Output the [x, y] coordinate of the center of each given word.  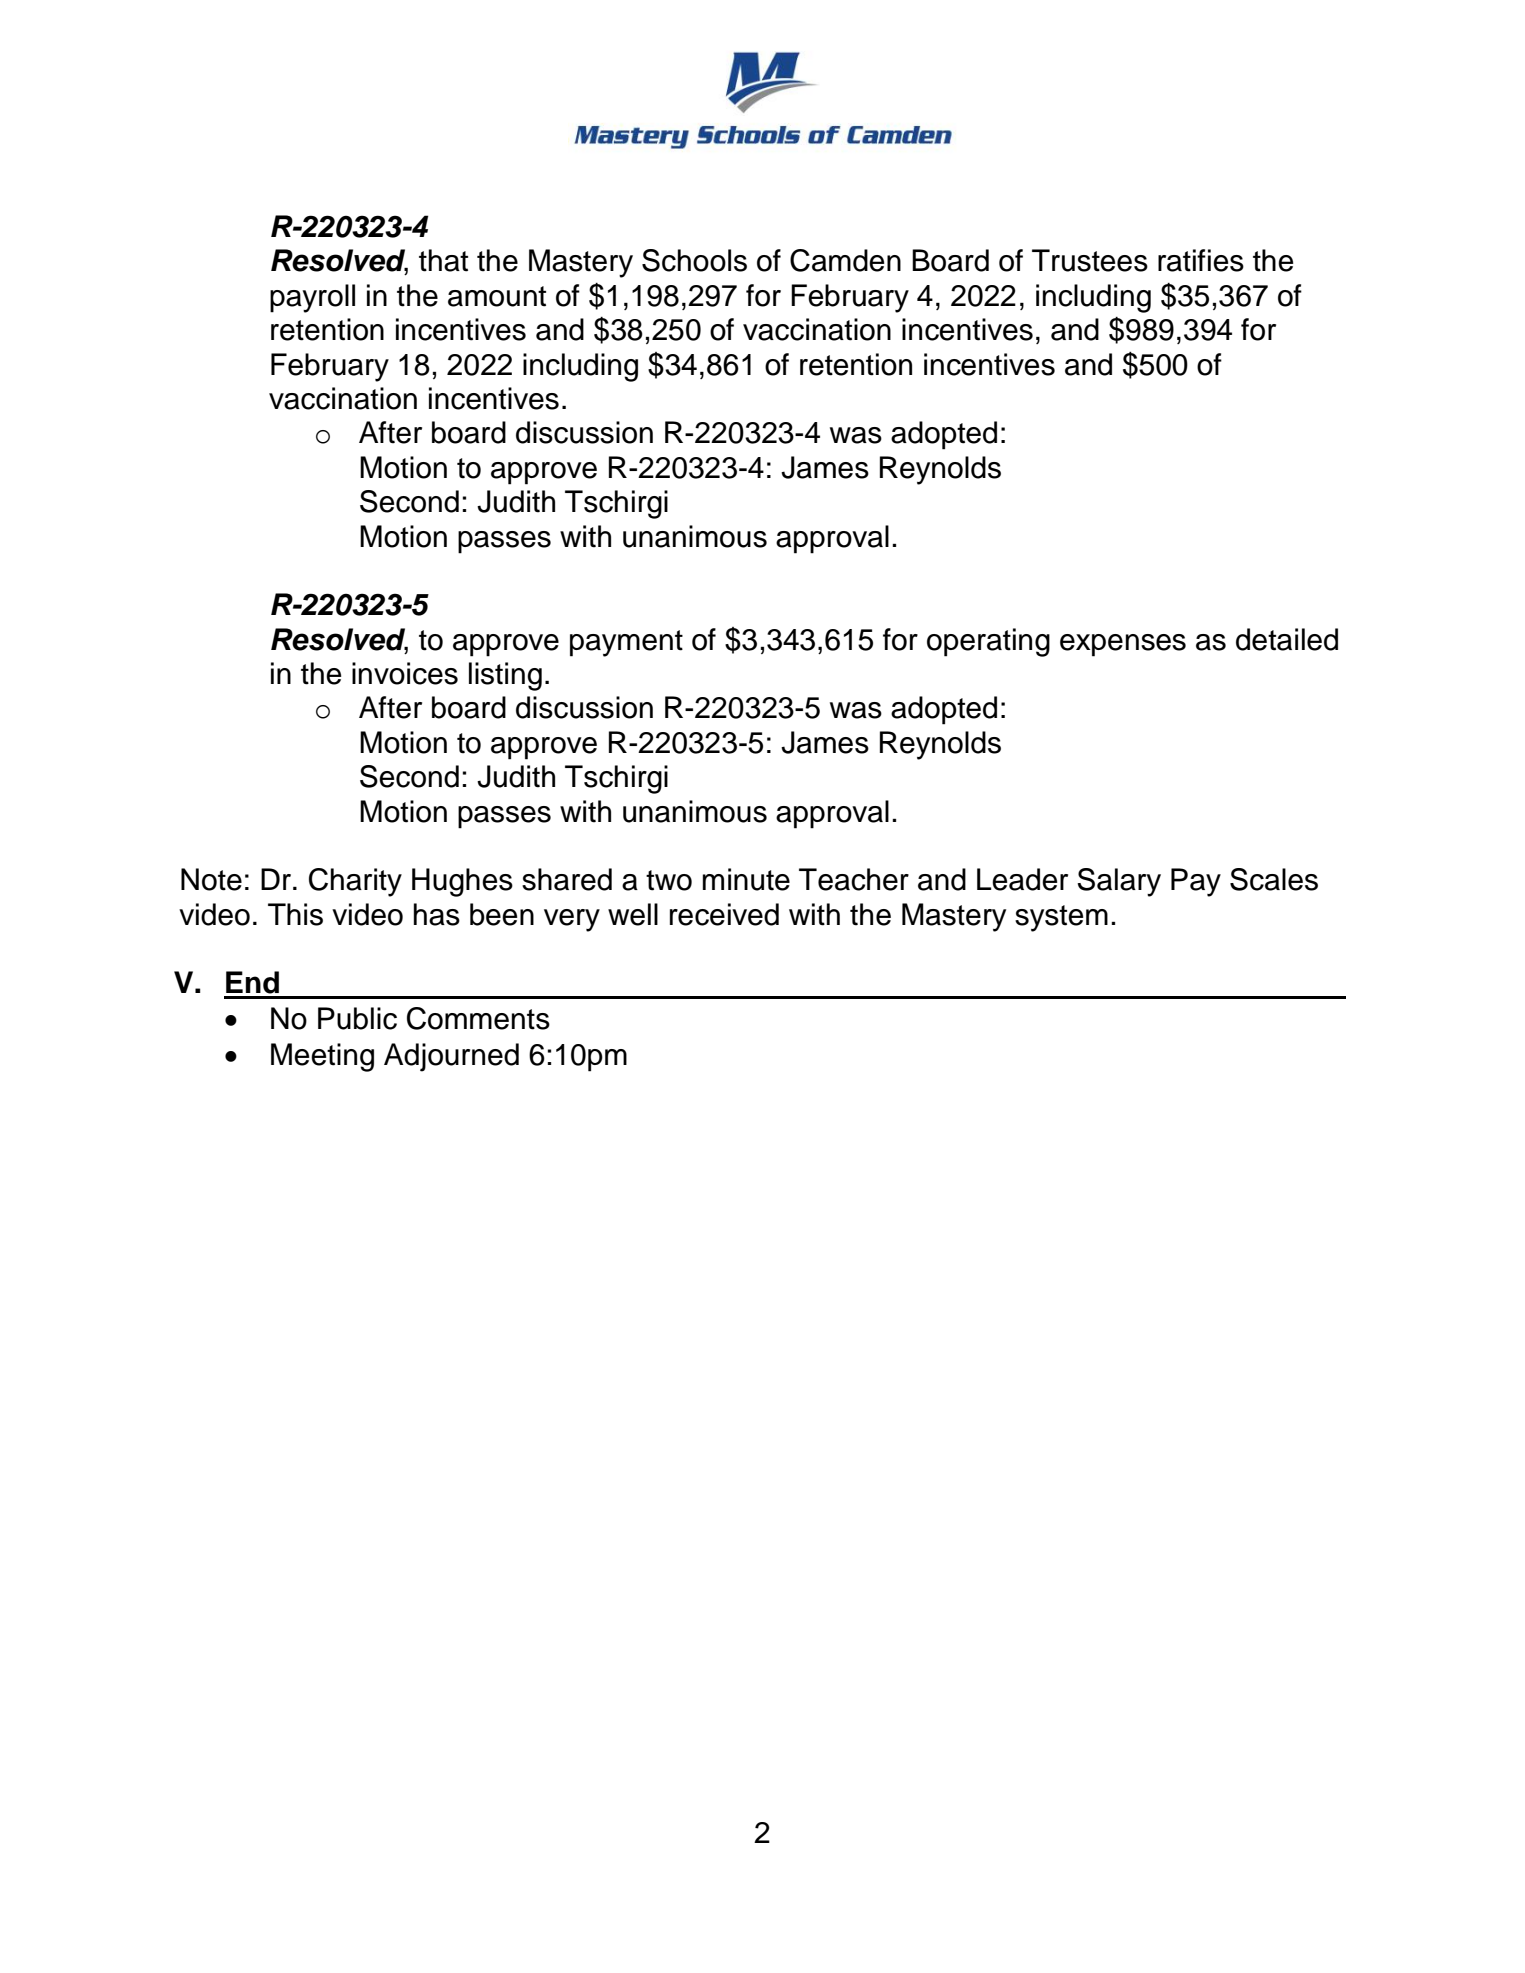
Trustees [1090, 260]
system [1061, 918]
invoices [405, 673]
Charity [355, 882]
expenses [1123, 645]
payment [626, 643]
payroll [312, 298]
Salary [1119, 882]
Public [357, 1018]
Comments [478, 1018]
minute [746, 879]
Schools [694, 260]
